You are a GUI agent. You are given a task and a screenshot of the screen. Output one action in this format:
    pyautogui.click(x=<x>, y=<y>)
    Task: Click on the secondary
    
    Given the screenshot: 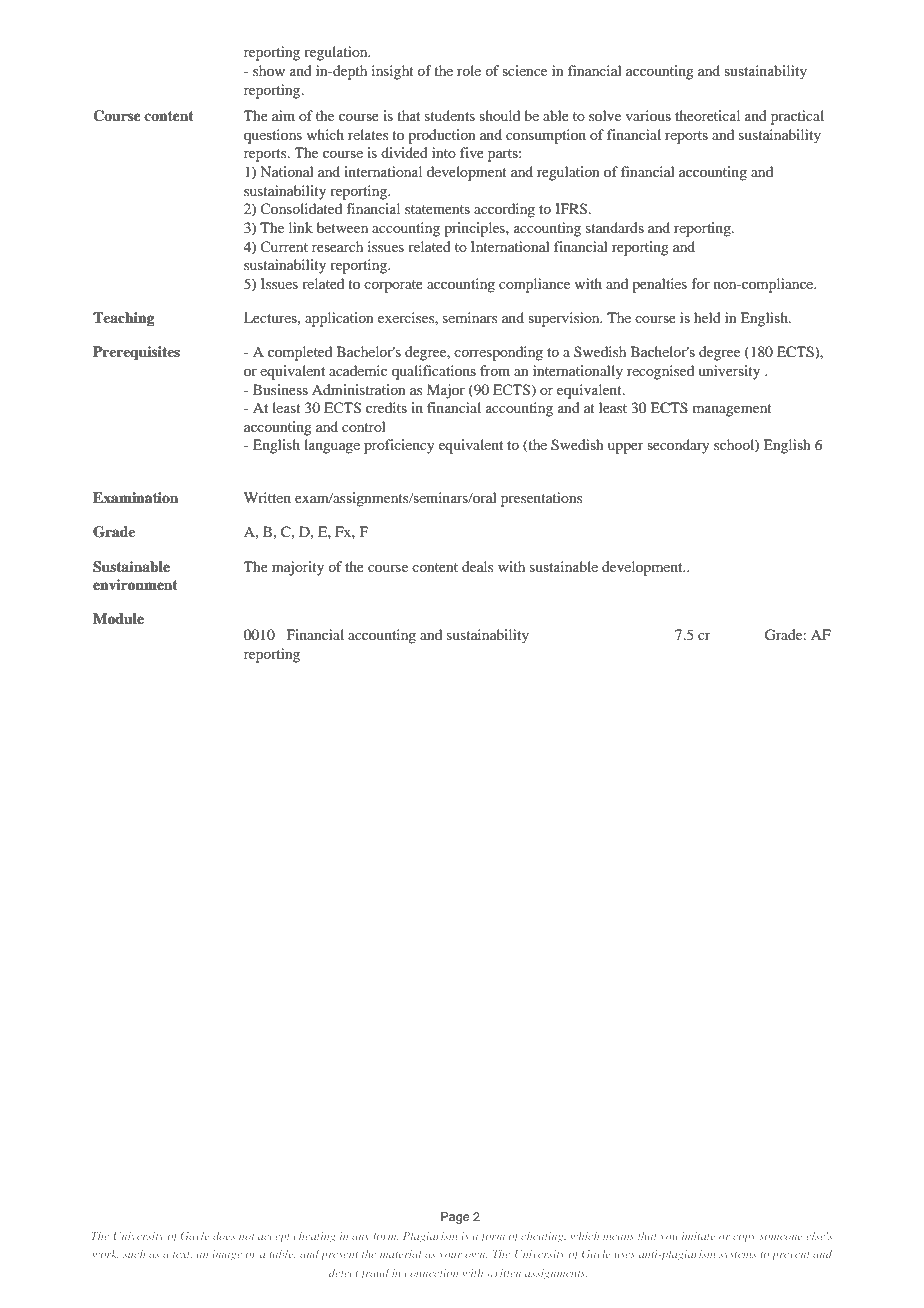 What is the action you would take?
    pyautogui.click(x=678, y=446)
